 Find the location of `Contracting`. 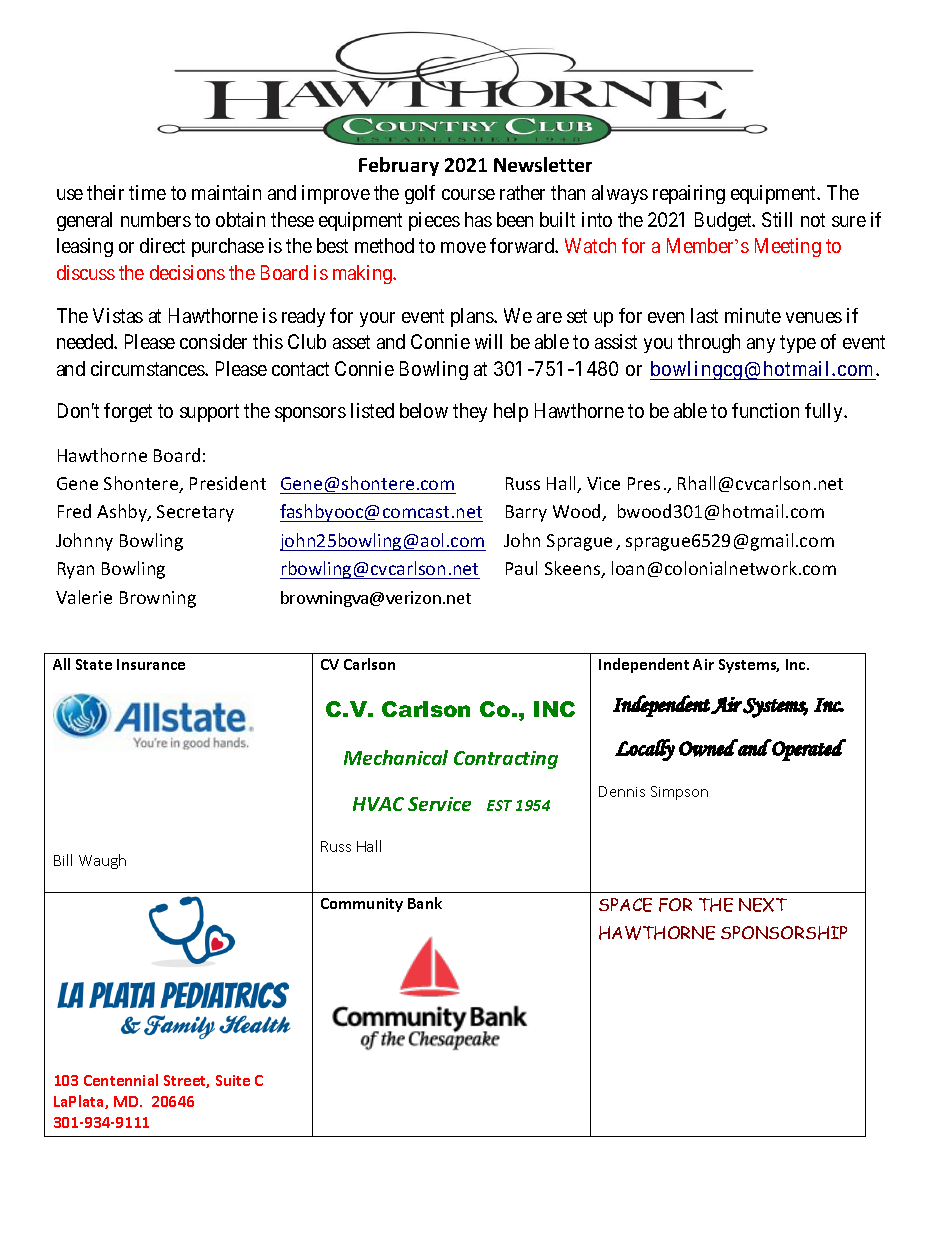

Contracting is located at coordinates (506, 760).
